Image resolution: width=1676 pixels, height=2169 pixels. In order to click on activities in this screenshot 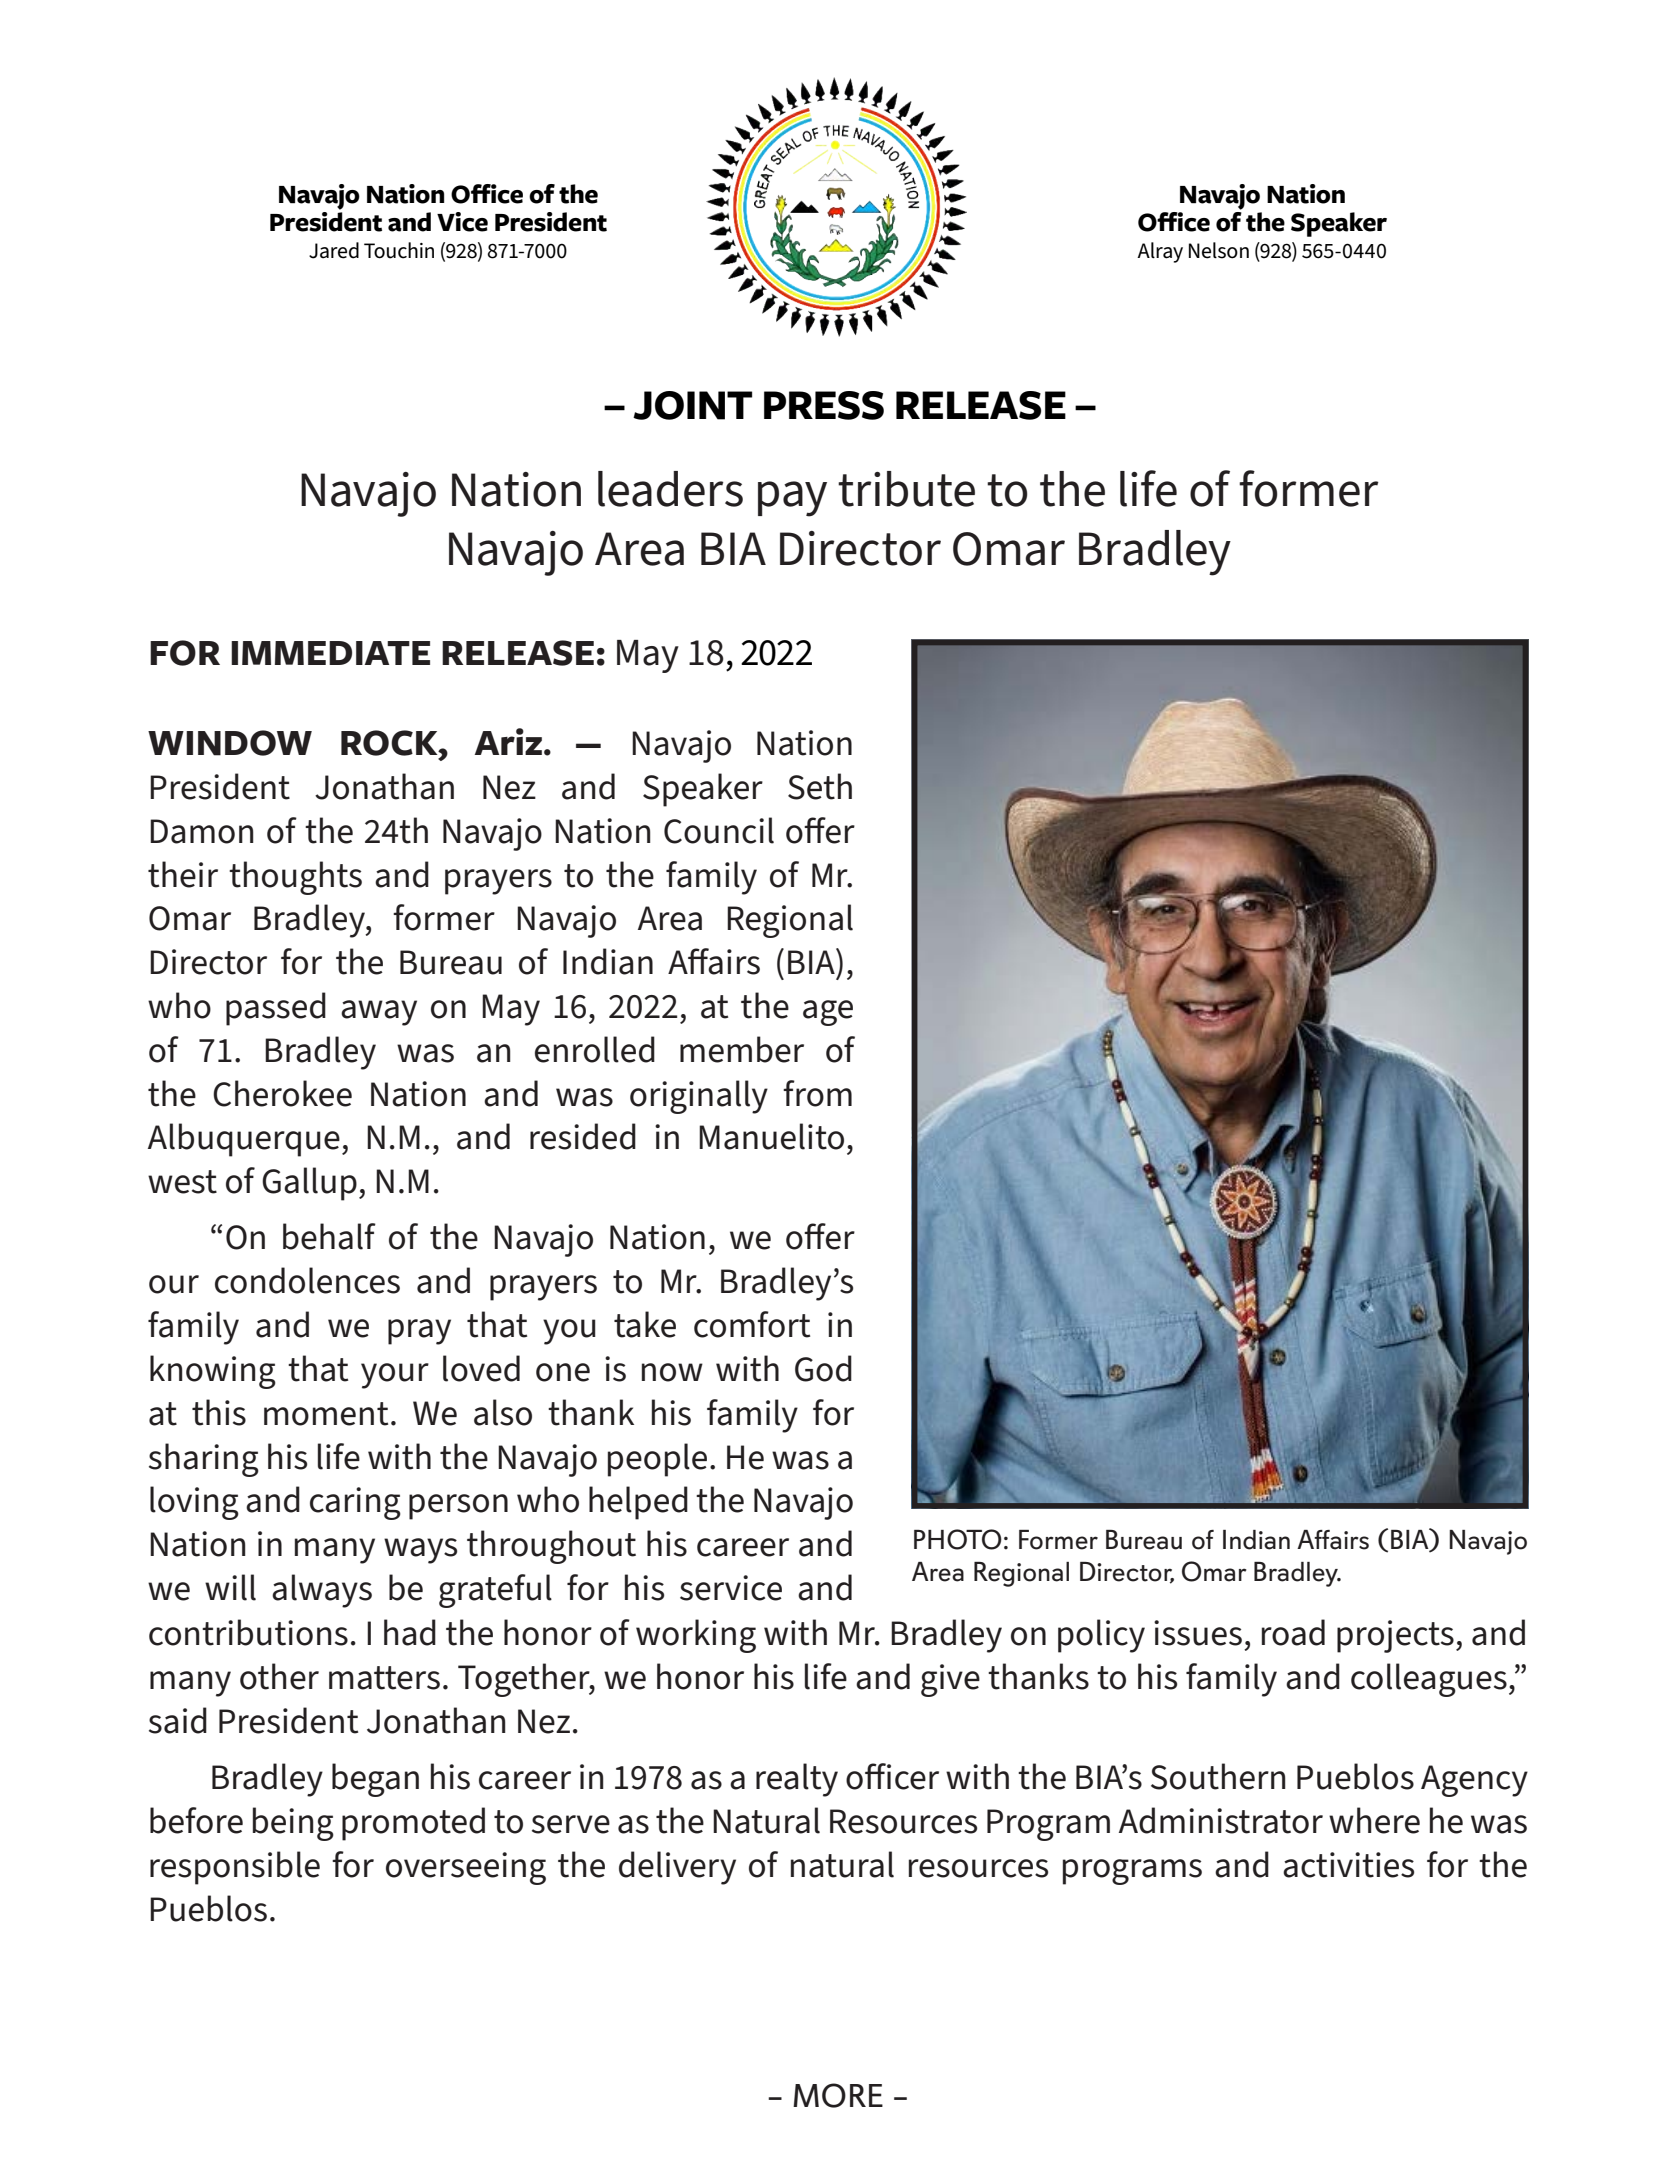, I will do `click(1348, 1865)`.
